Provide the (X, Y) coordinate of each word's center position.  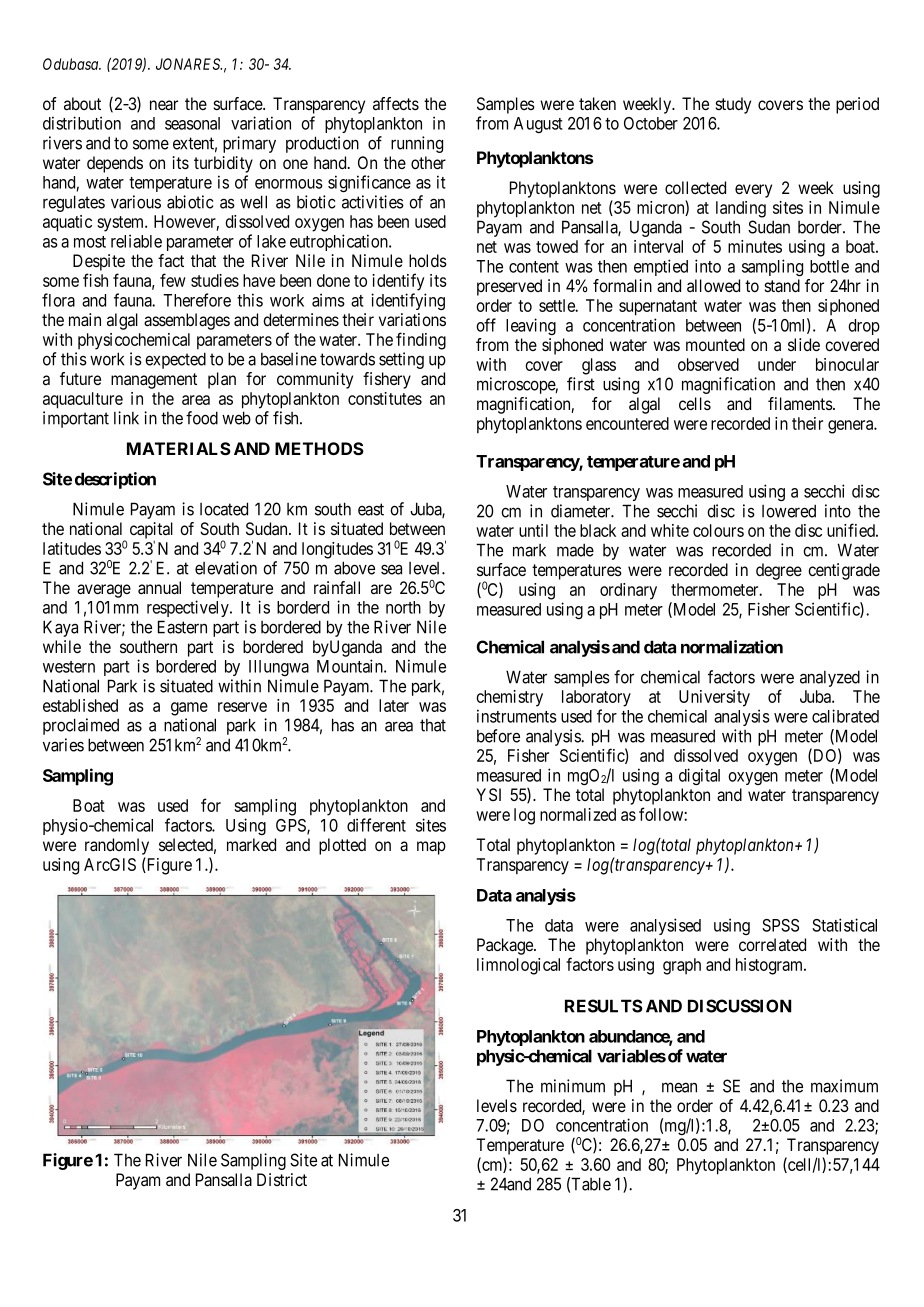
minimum (573, 1086)
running (417, 144)
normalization (732, 647)
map (431, 848)
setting (401, 360)
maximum (844, 1086)
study (733, 105)
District (282, 1179)
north (403, 607)
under (777, 364)
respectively (189, 608)
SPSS (780, 925)
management (154, 381)
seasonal (192, 123)
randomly (117, 846)
